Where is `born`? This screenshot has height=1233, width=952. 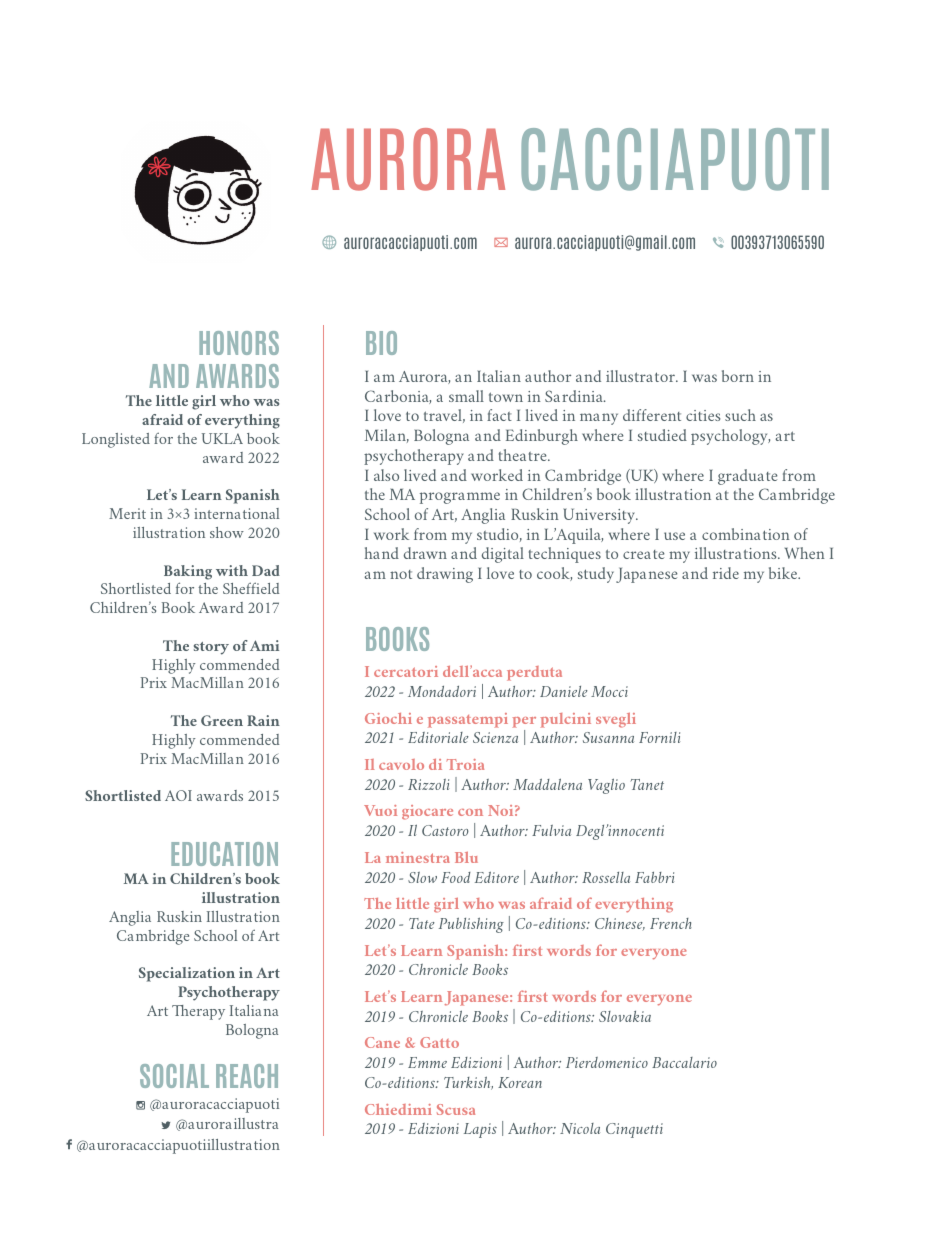
born is located at coordinates (738, 376).
